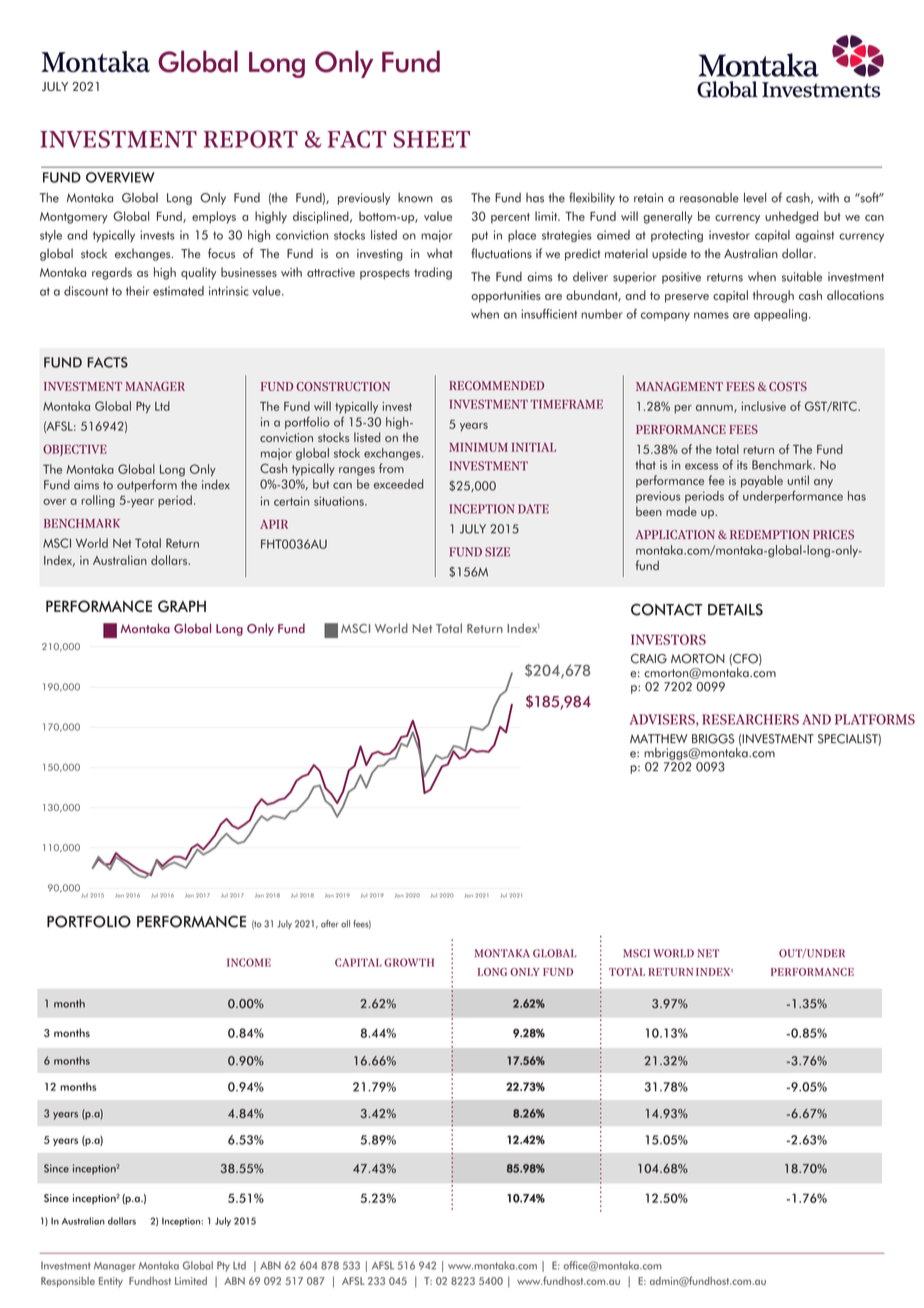 The image size is (924, 1308). I want to click on RESEARCHERS, so click(750, 719).
